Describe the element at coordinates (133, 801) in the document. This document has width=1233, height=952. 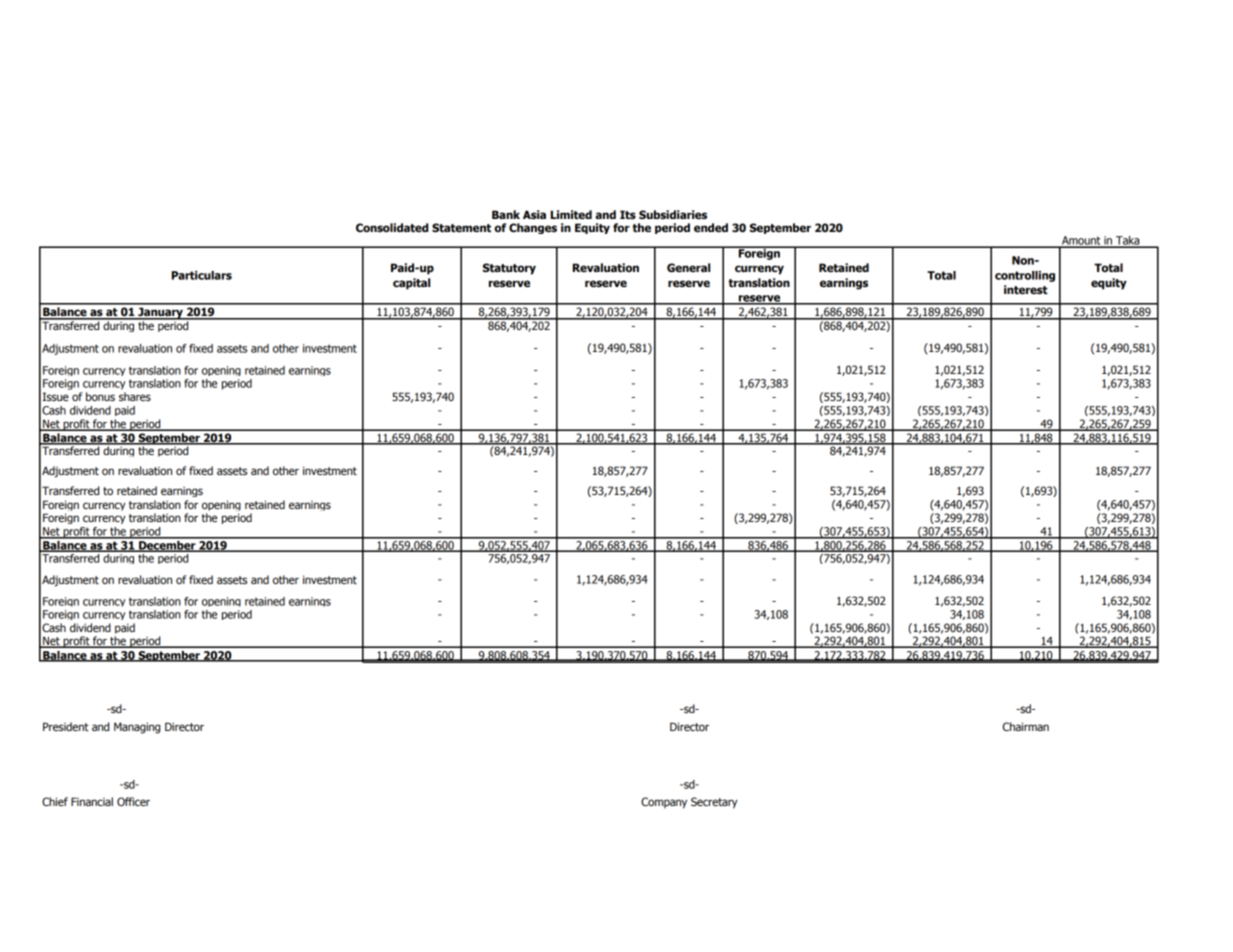
I see `Officer` at that location.
